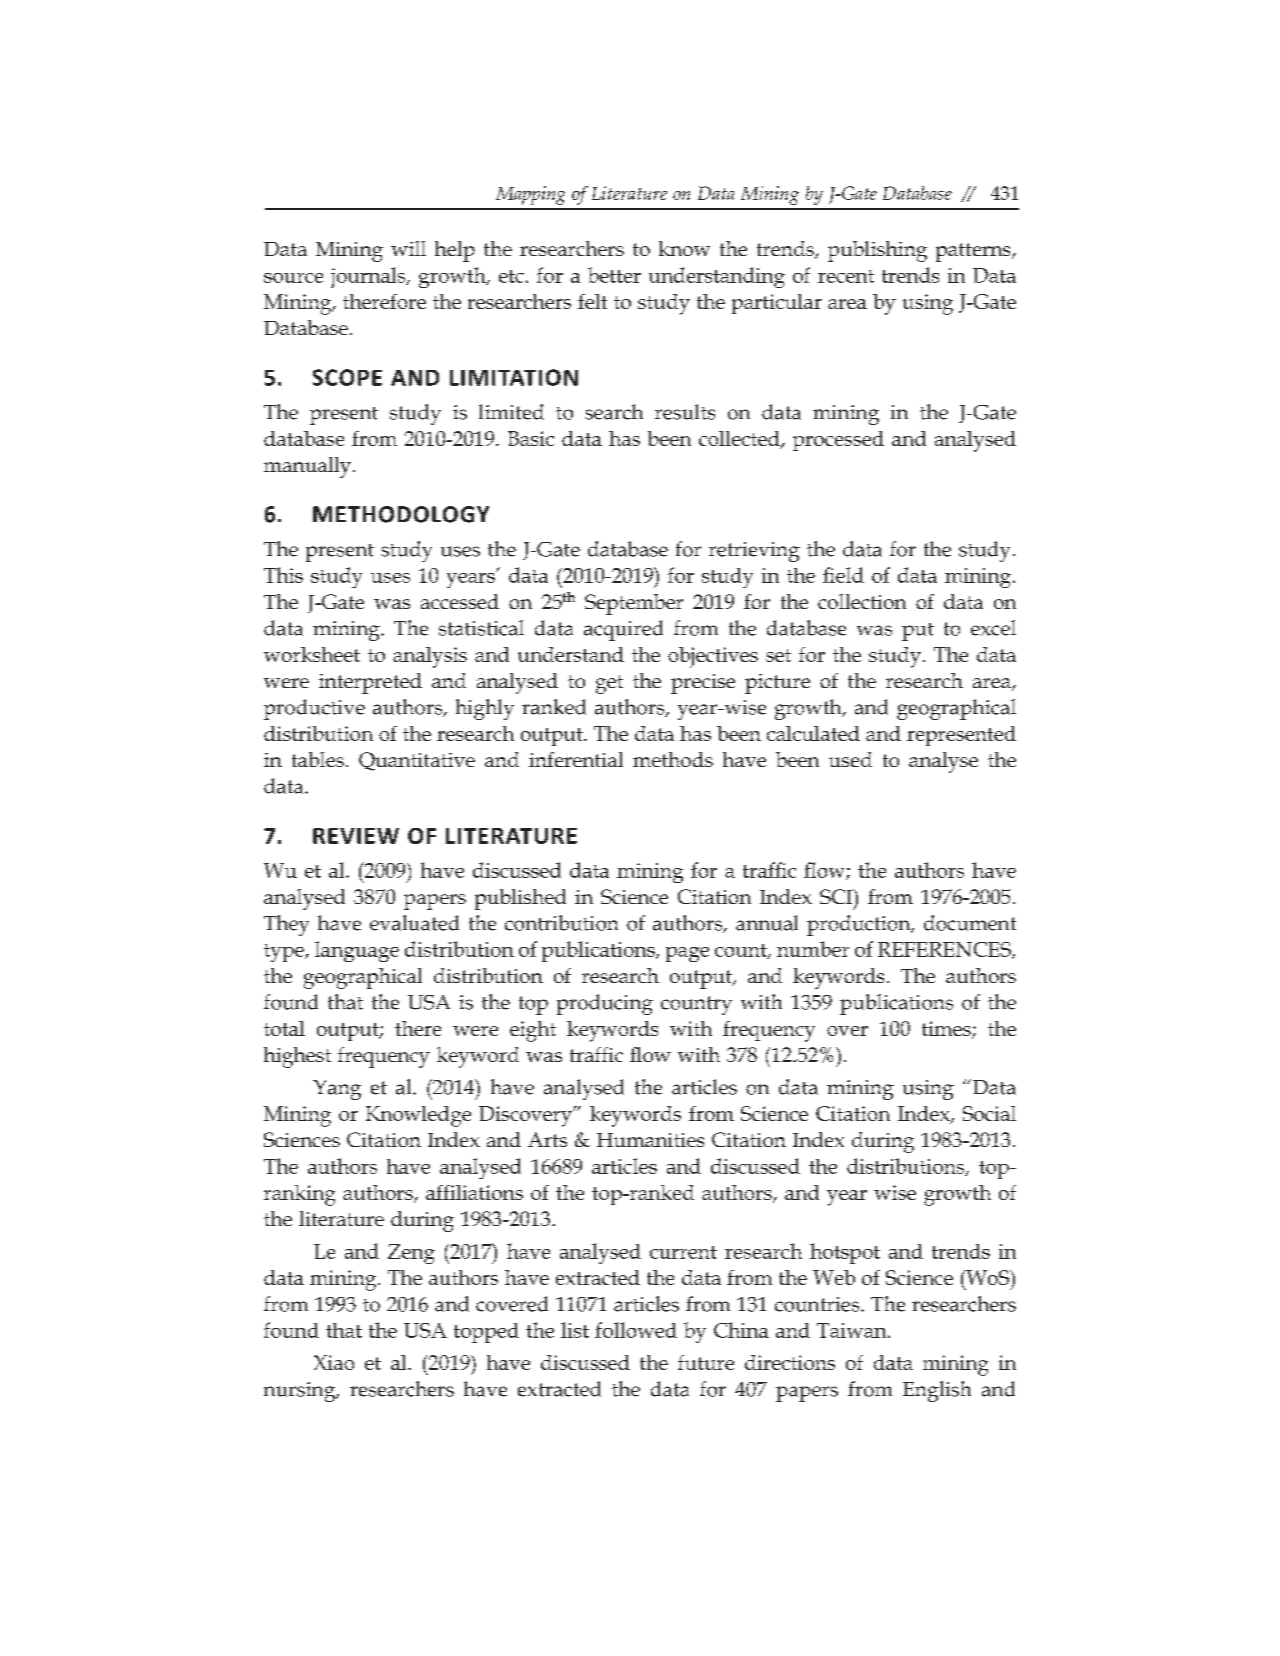 The width and height of the screenshot is (1280, 1656). What do you see at coordinates (634, 604) in the screenshot?
I see `September` at bounding box center [634, 604].
